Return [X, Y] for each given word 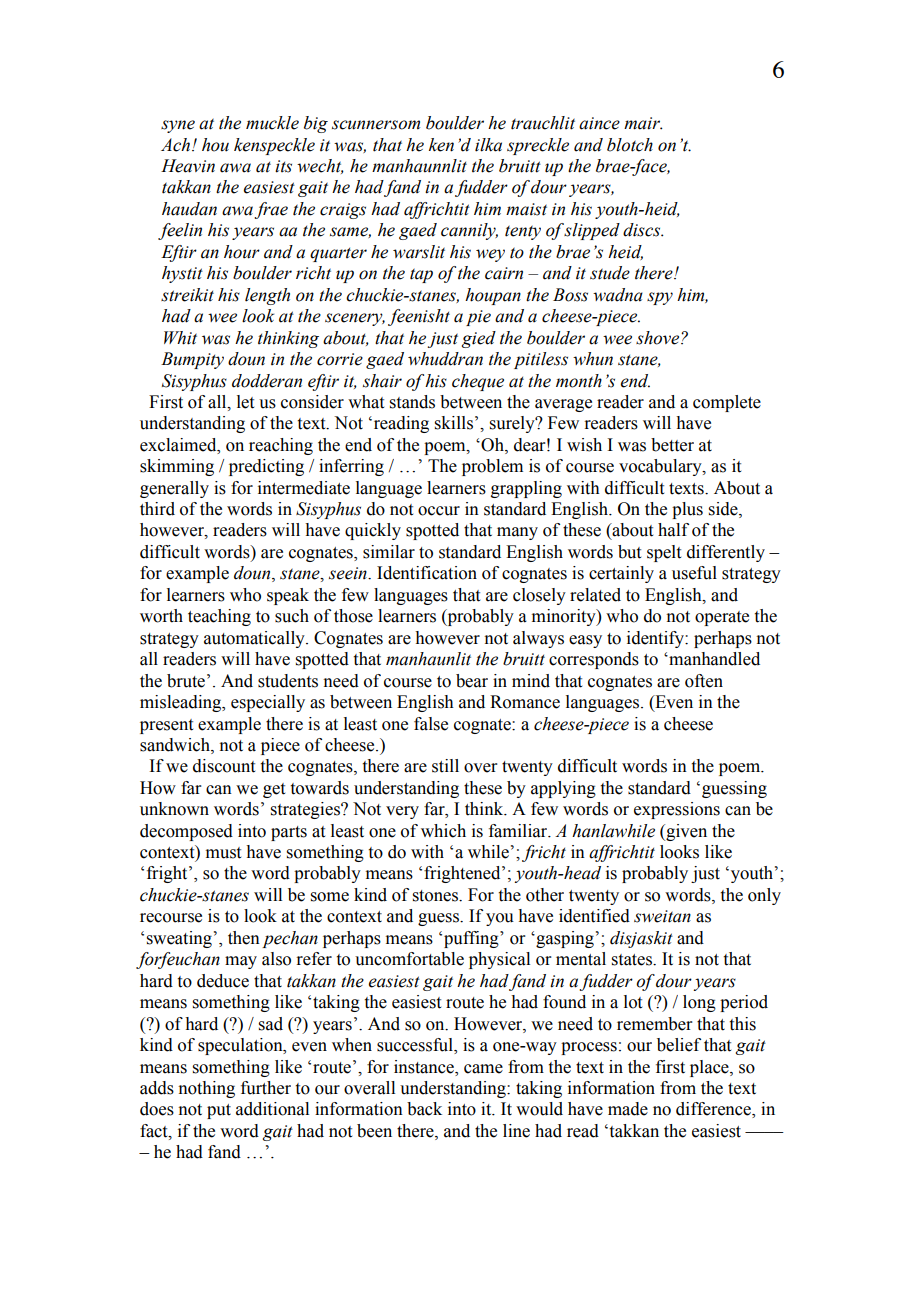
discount [224, 766]
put [219, 1111]
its [283, 166]
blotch [630, 145]
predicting [266, 467]
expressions [677, 810]
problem [492, 467]
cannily [469, 231]
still [445, 766]
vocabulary [661, 467]
